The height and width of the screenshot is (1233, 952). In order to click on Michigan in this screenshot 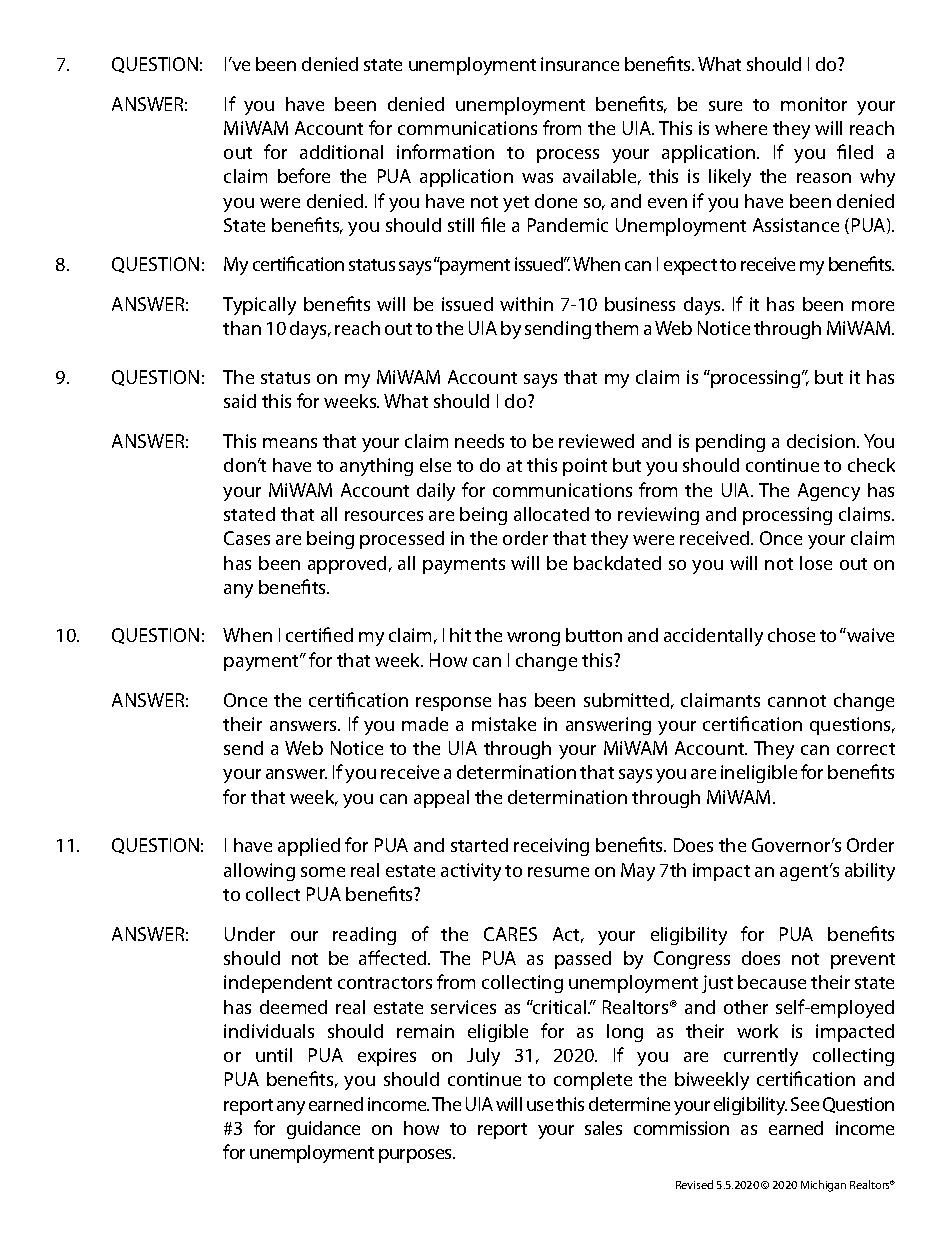, I will do `click(823, 1186)`.
